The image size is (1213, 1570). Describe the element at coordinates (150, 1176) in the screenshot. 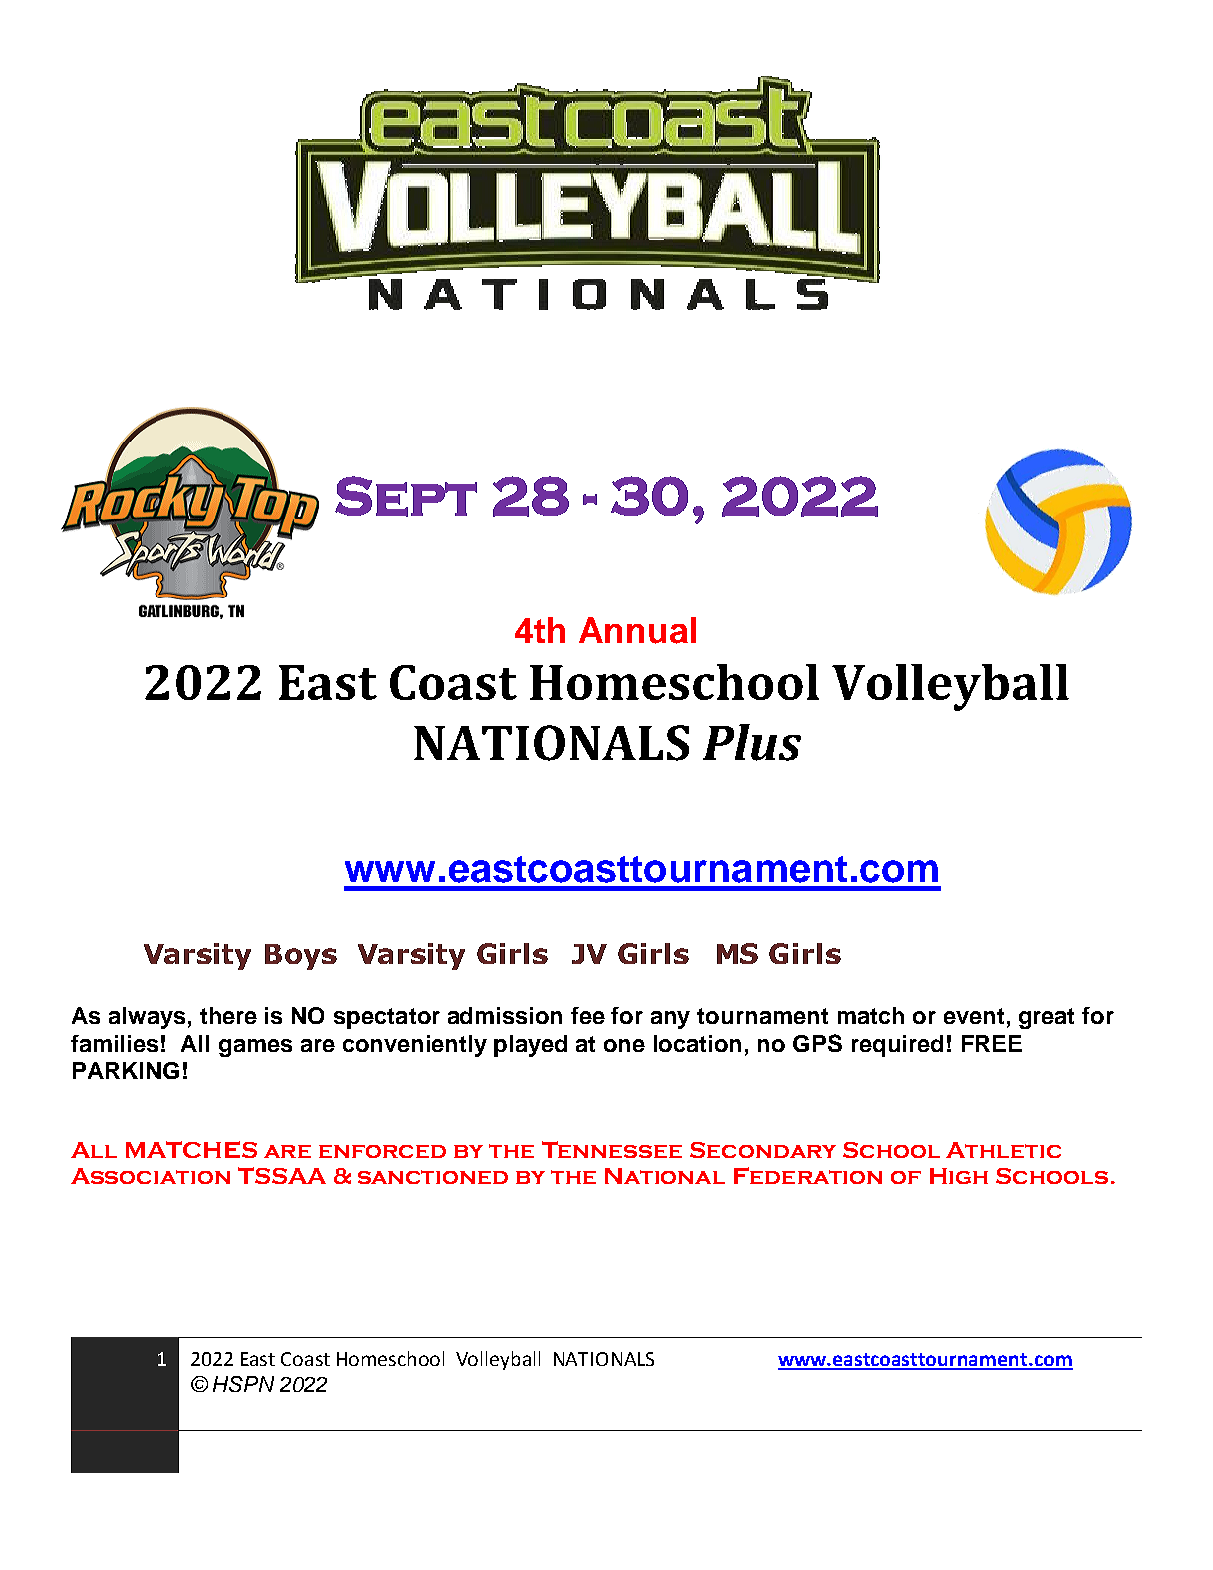

I see `Association` at that location.
